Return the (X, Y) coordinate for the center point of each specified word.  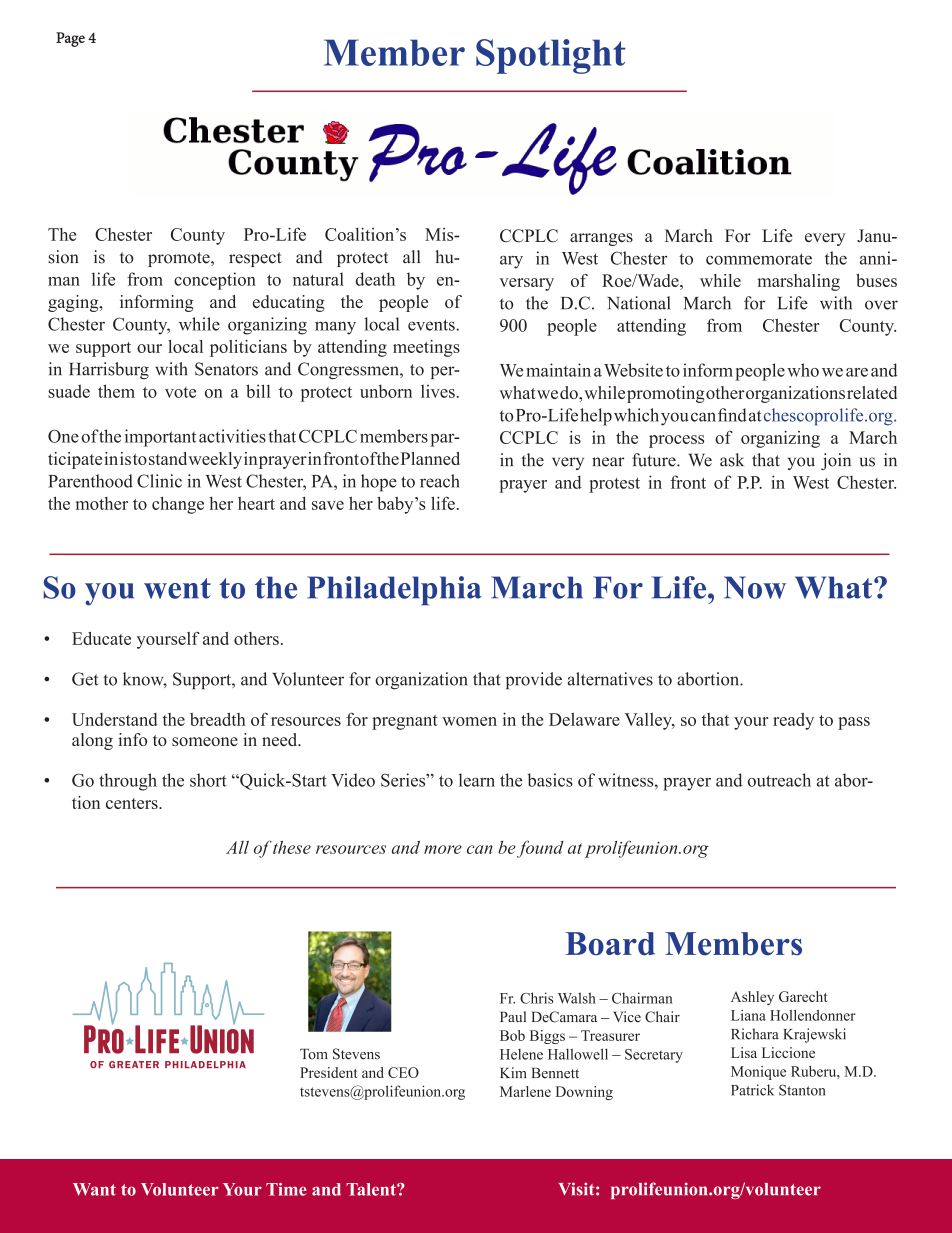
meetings (426, 348)
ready (793, 721)
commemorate (759, 259)
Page (70, 39)
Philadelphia (394, 591)
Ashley (752, 998)
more (443, 849)
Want (94, 1189)
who (803, 370)
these (292, 847)
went (177, 588)
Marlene (525, 1091)
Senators (226, 369)
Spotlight (551, 56)
